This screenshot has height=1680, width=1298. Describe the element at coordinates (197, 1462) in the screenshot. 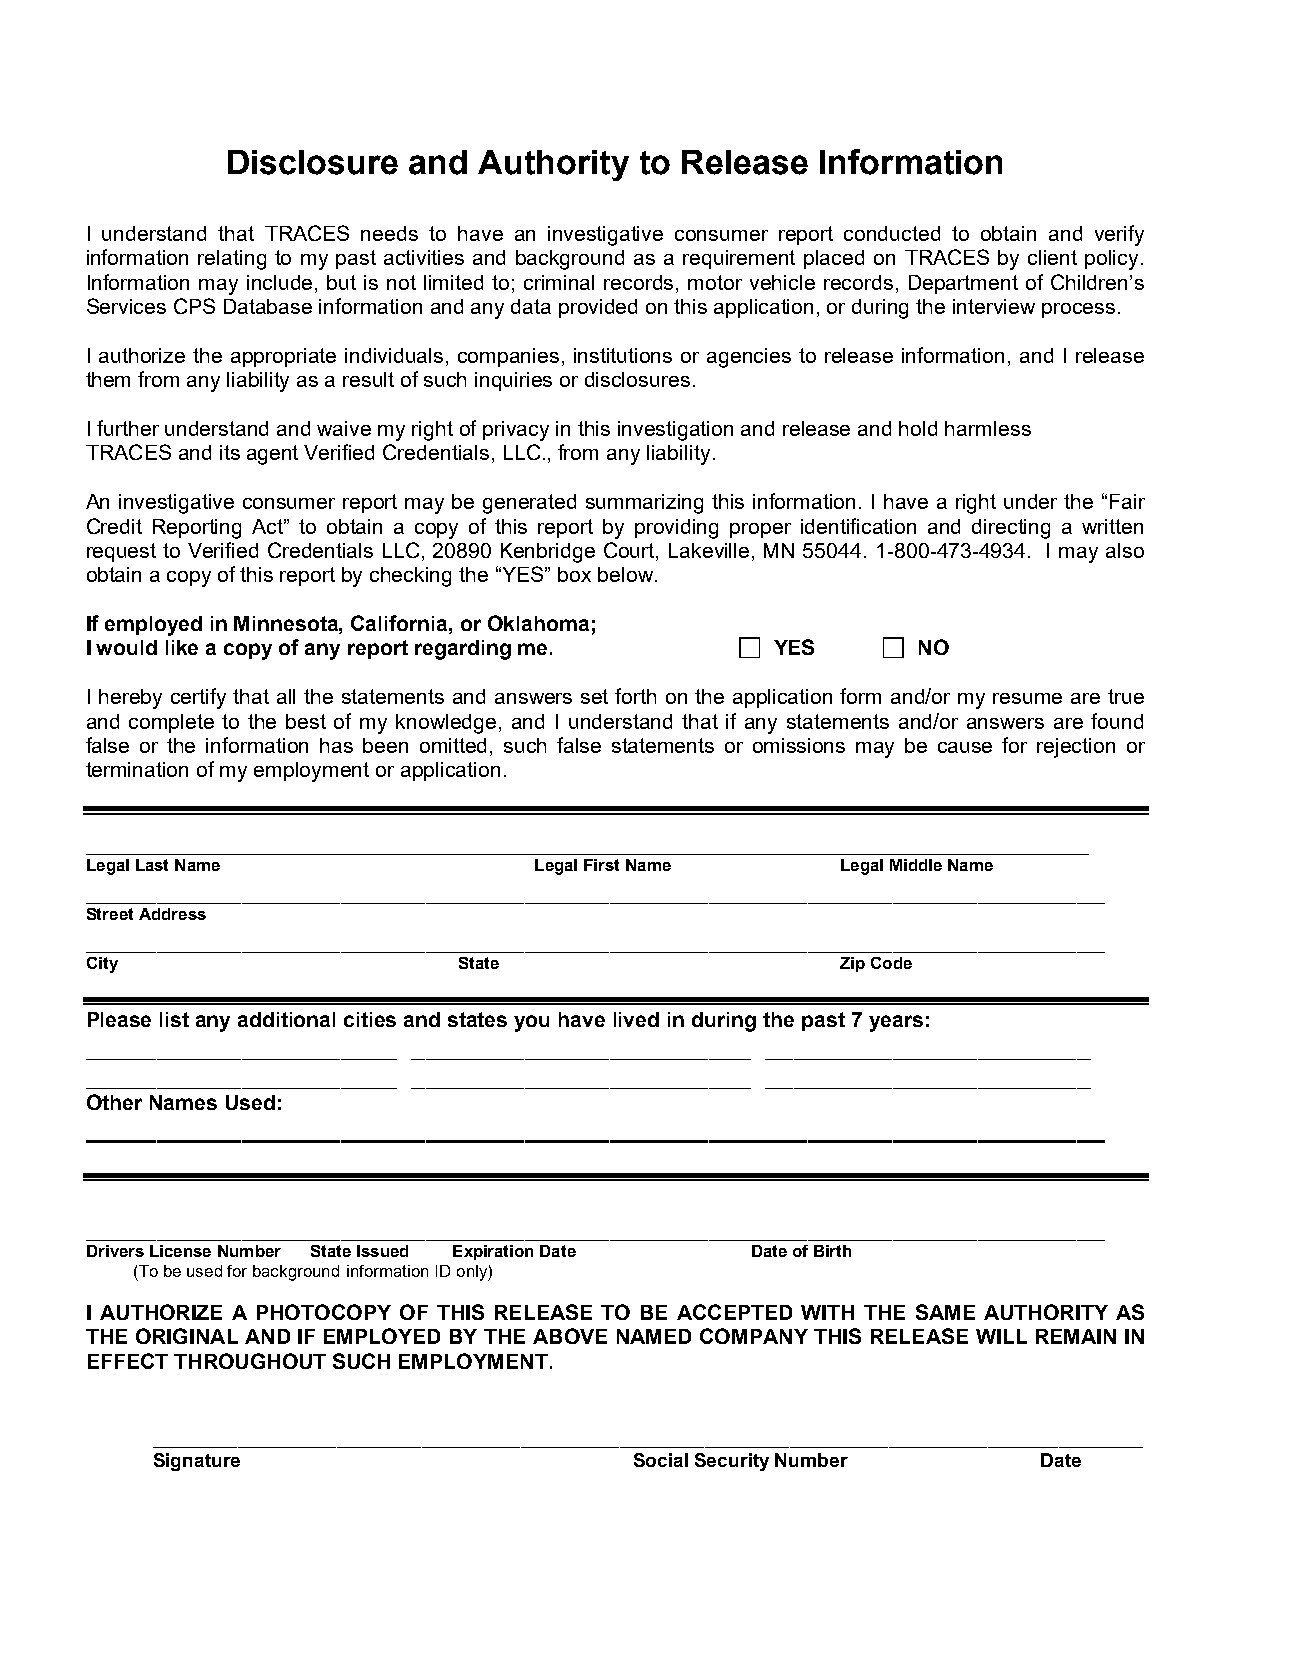

I see `Signature` at that location.
